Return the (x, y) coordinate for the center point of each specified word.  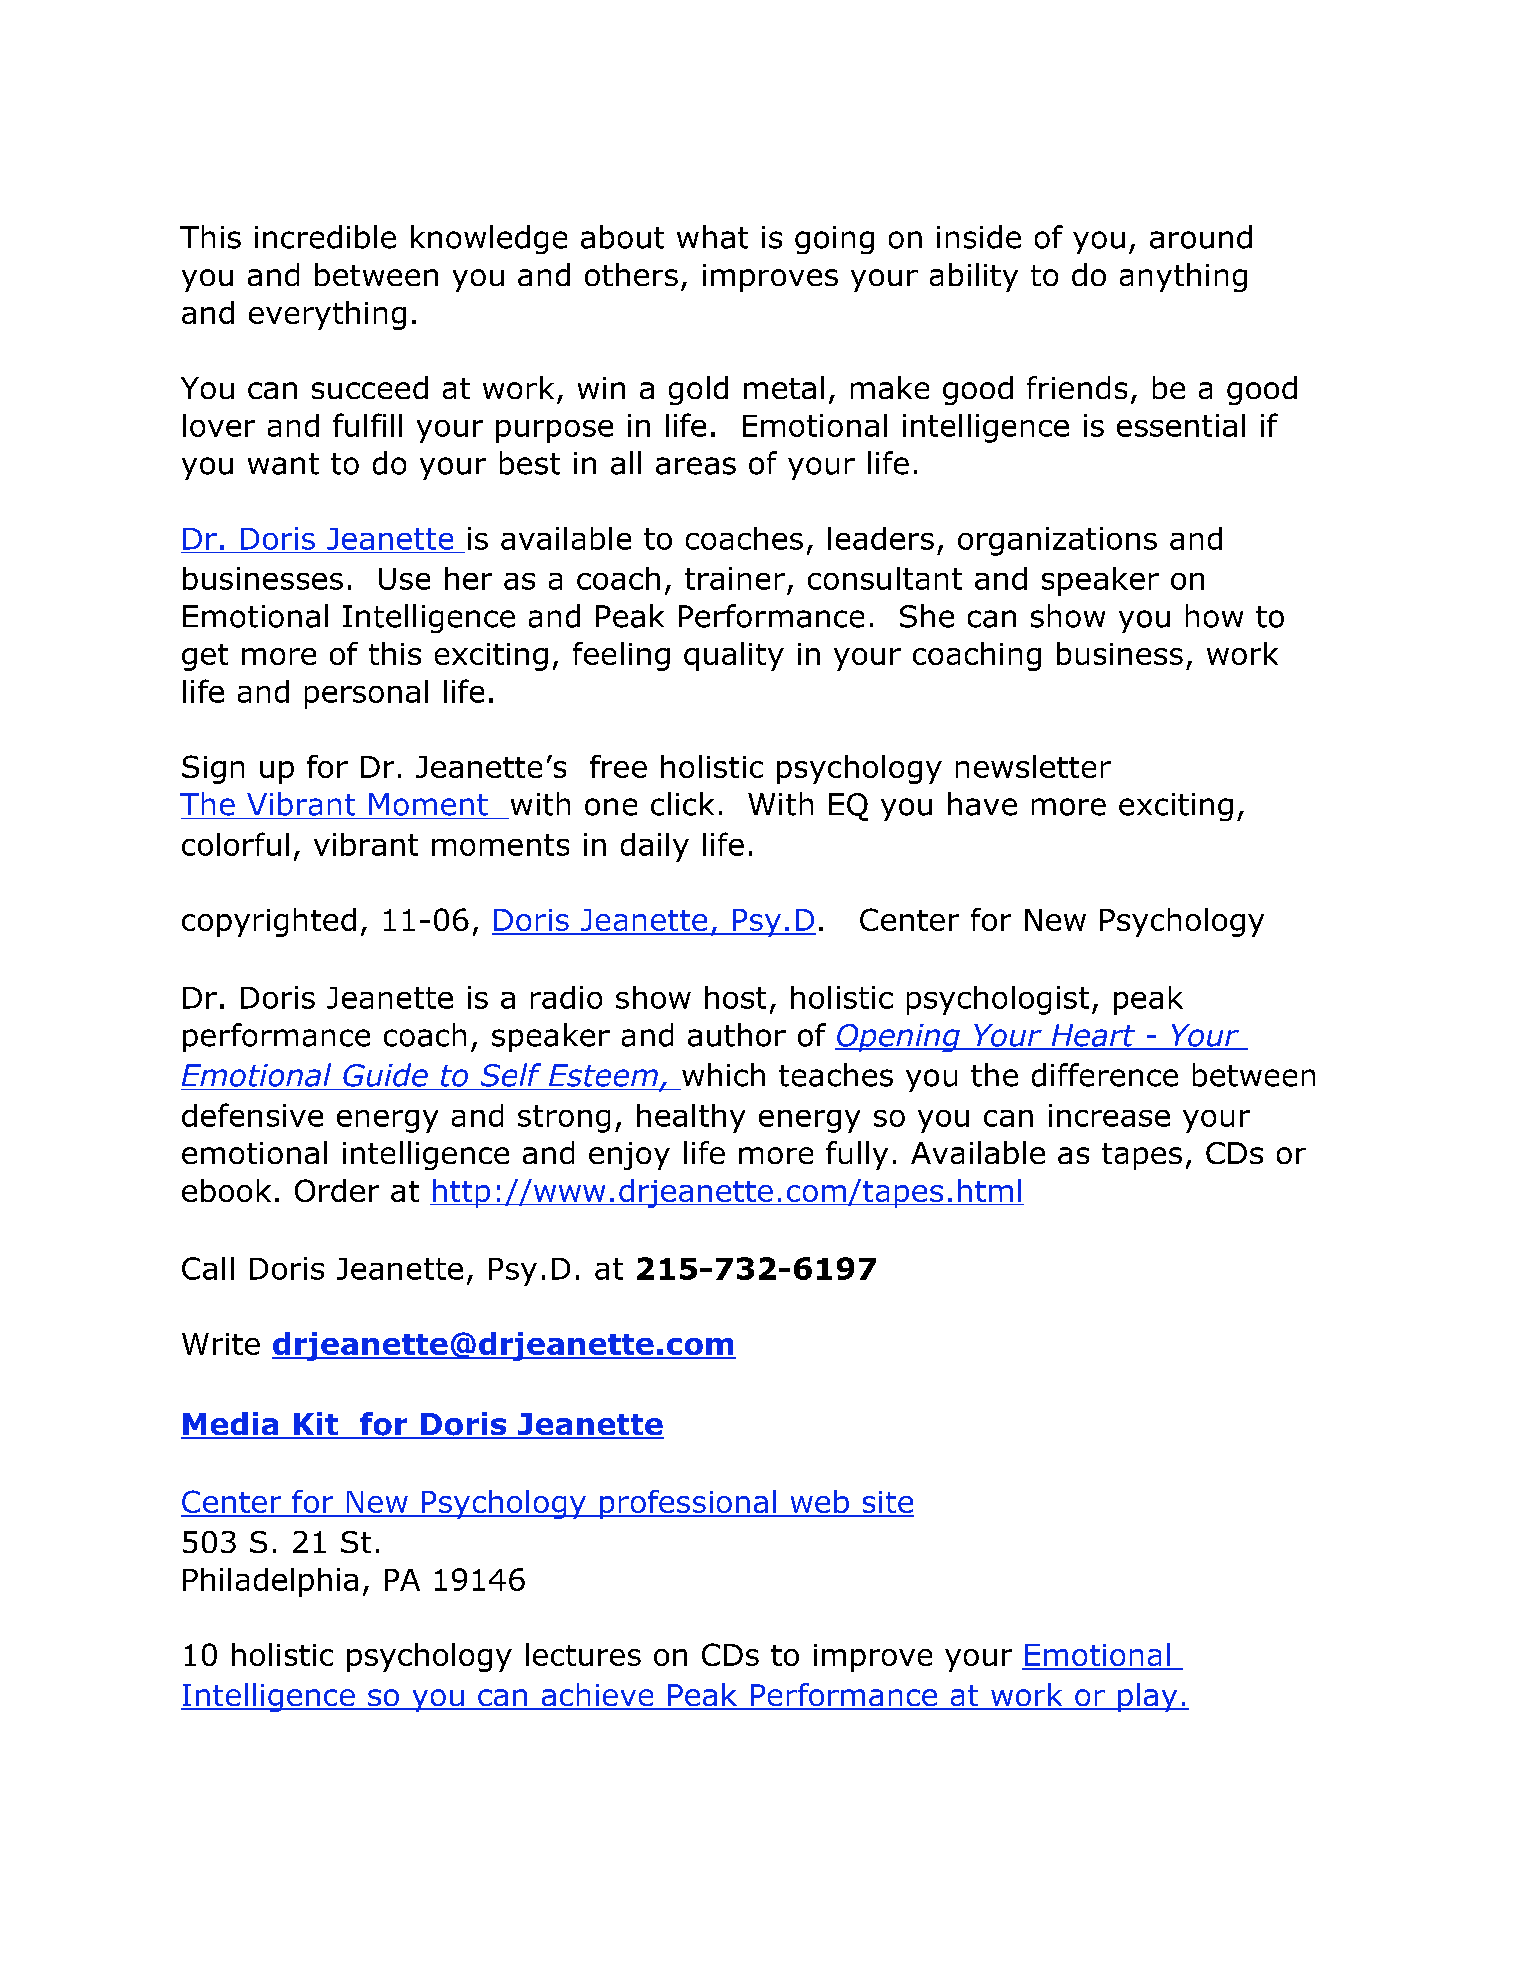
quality (734, 656)
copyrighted (269, 922)
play (1148, 1697)
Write (221, 1344)
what (712, 237)
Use (404, 579)
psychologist (998, 1000)
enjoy (629, 1156)
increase (1109, 1115)
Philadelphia (270, 1582)
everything (327, 315)
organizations (1057, 541)
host (735, 997)
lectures (583, 1654)
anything (1183, 277)
